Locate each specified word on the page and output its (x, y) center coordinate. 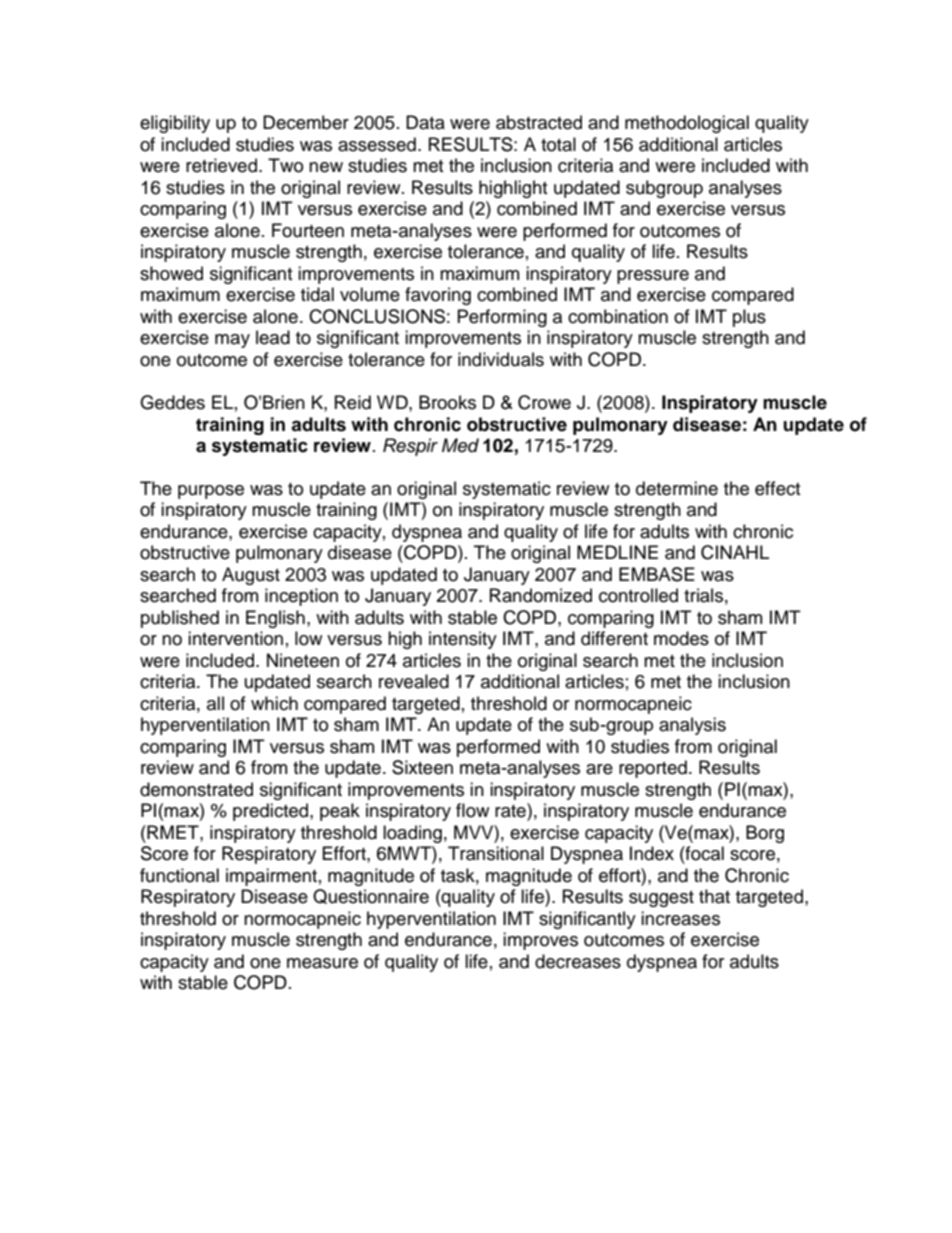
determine (677, 488)
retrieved (221, 165)
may (232, 341)
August (251, 576)
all (215, 703)
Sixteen (422, 767)
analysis (692, 726)
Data (425, 122)
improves (540, 941)
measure (322, 963)
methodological (687, 124)
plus (749, 318)
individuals (501, 359)
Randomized (541, 595)
